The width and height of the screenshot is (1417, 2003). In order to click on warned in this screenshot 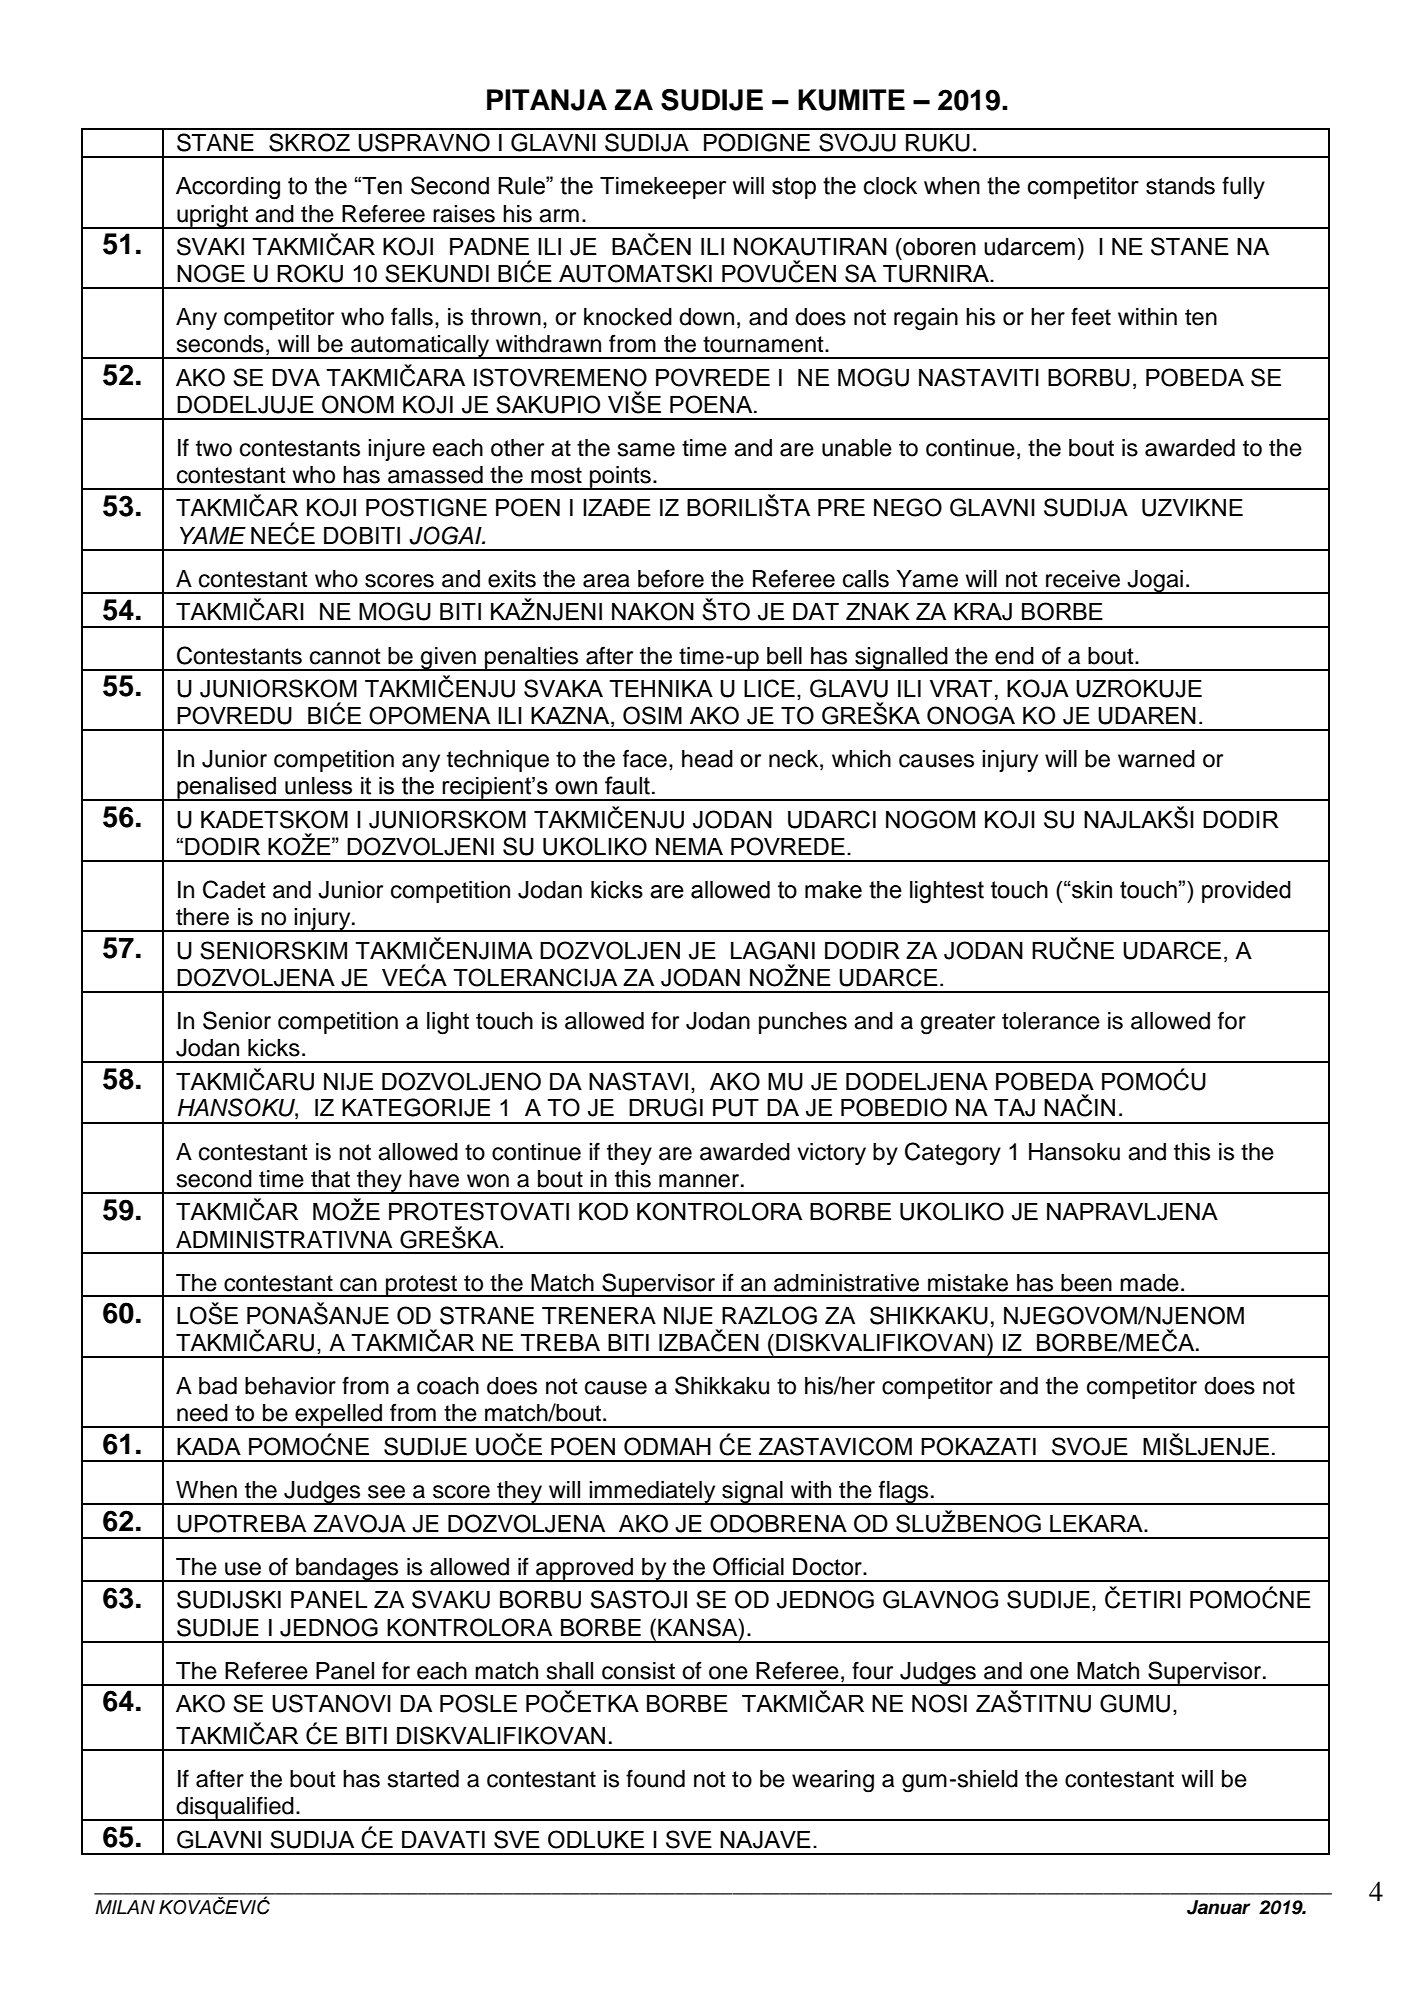, I will do `click(1156, 759)`.
